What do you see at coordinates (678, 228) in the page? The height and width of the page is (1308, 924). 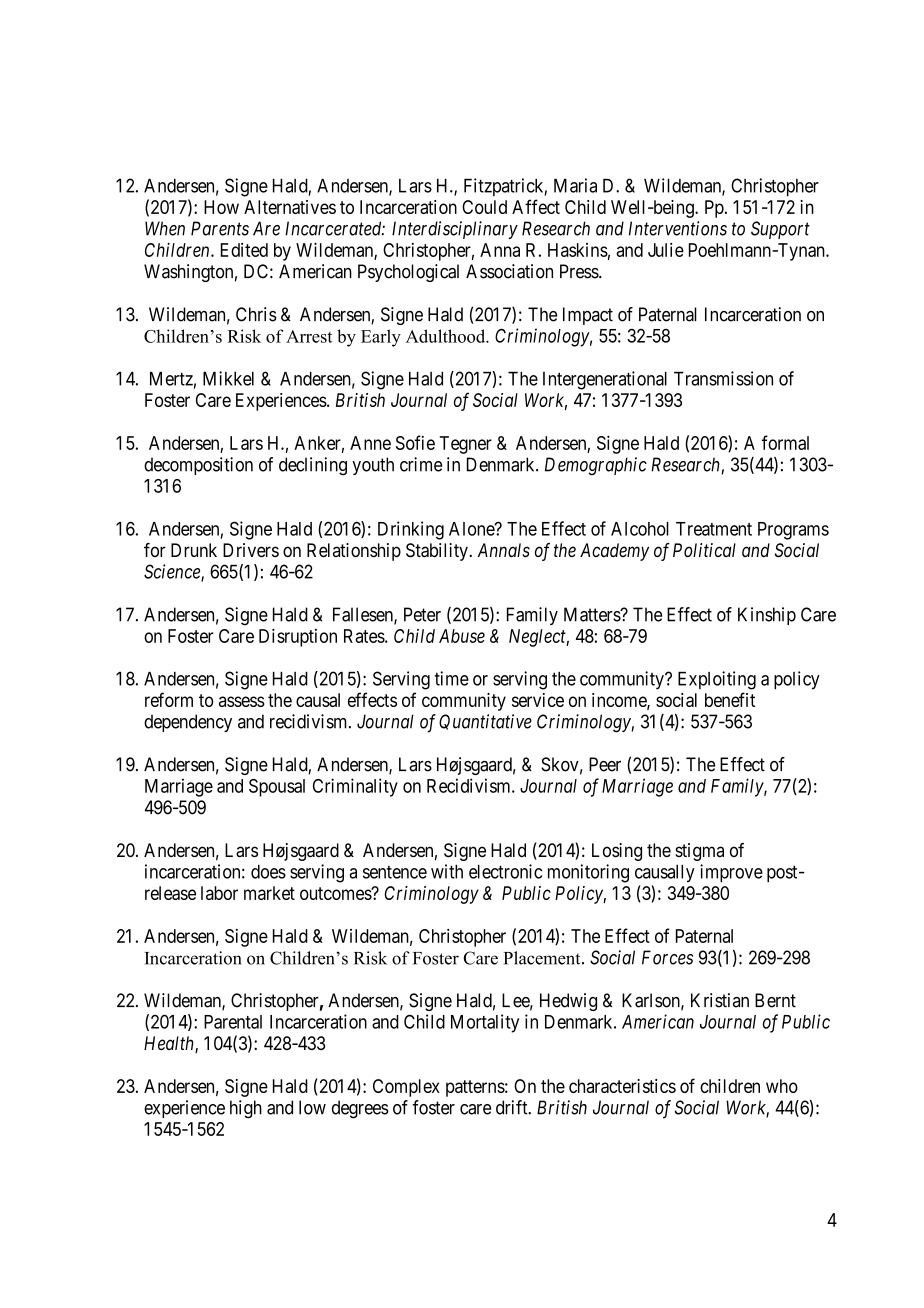 I see `Interventions` at bounding box center [678, 228].
